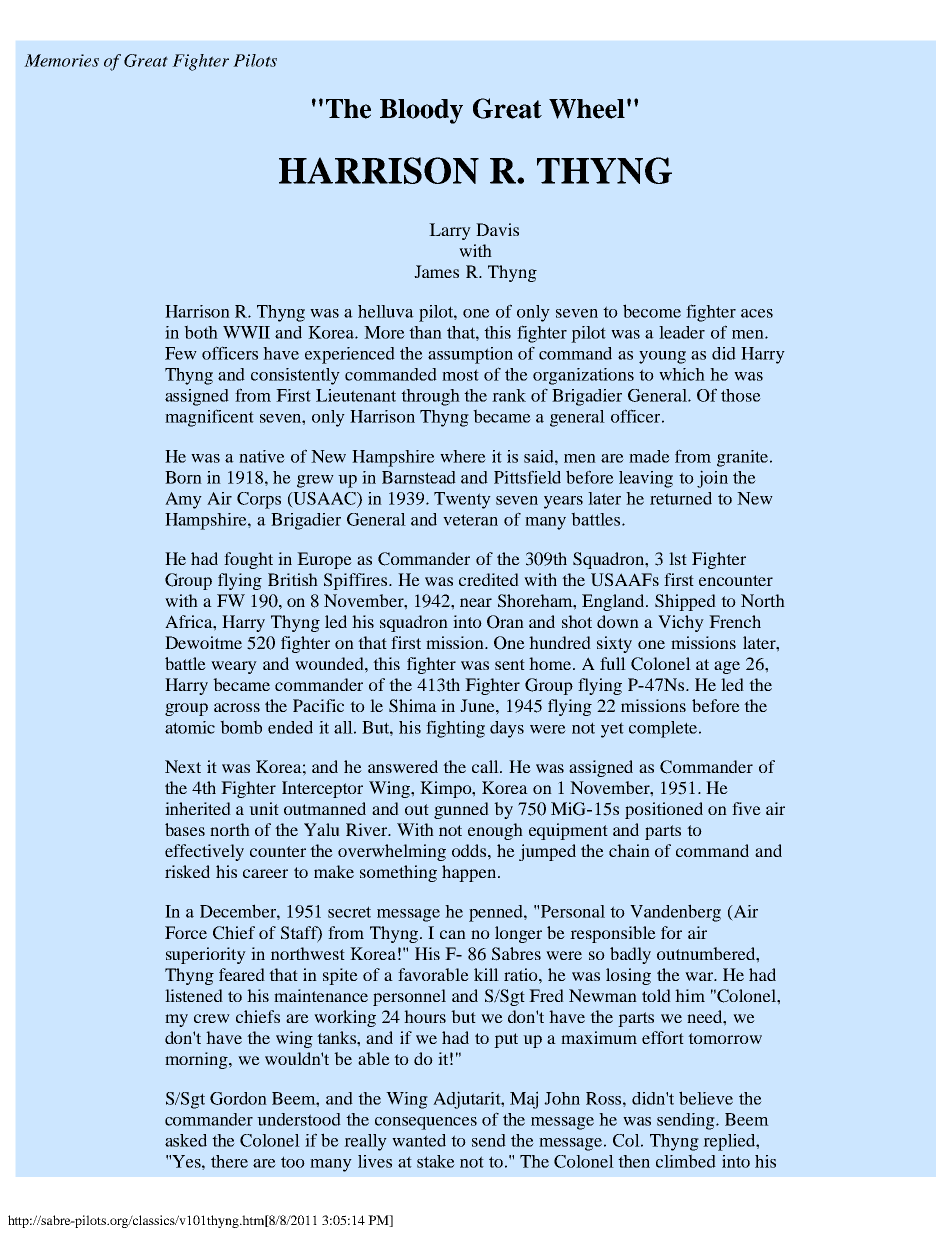  Describe the element at coordinates (183, 766) in the screenshot. I see `Next` at that location.
